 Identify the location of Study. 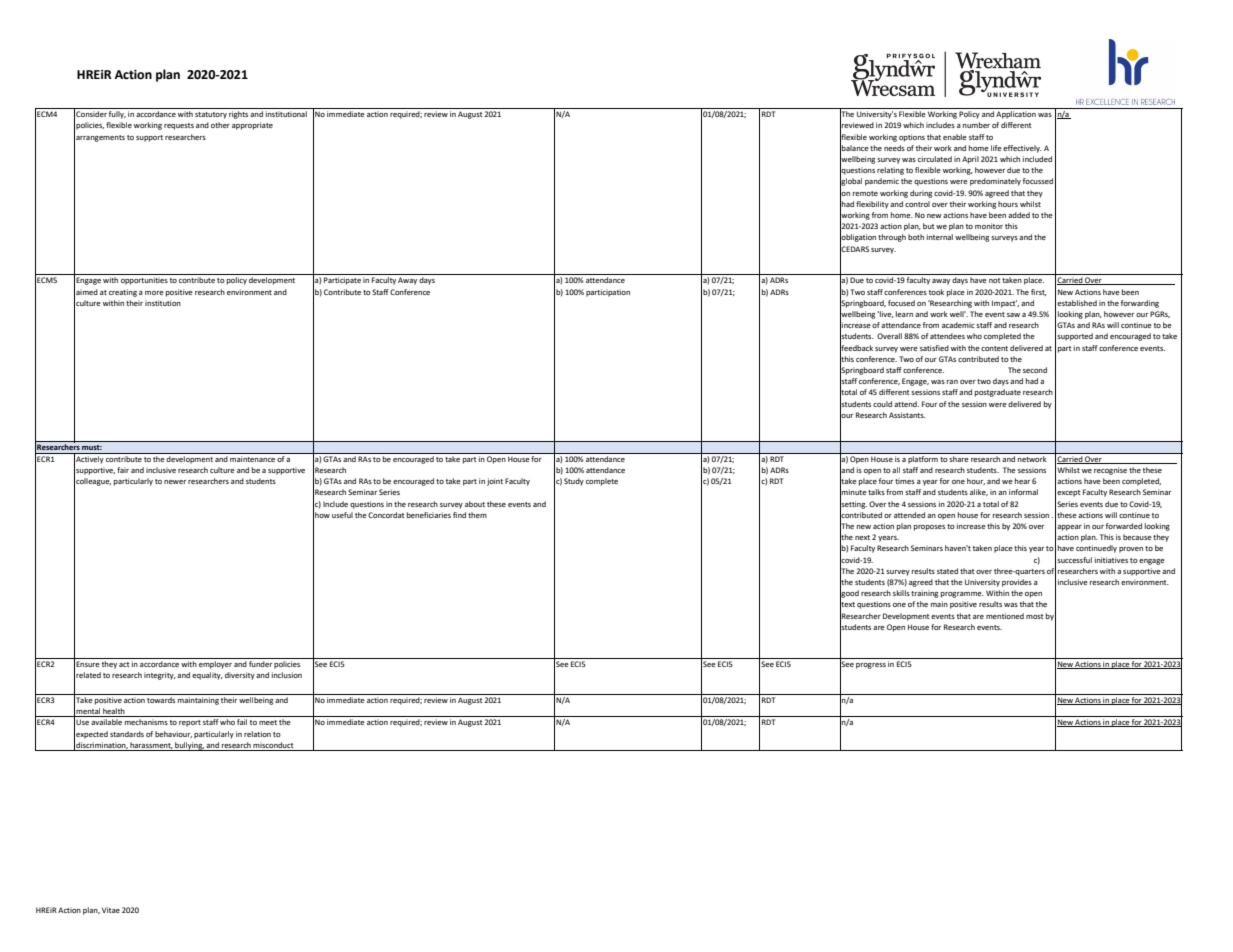
(574, 482).
